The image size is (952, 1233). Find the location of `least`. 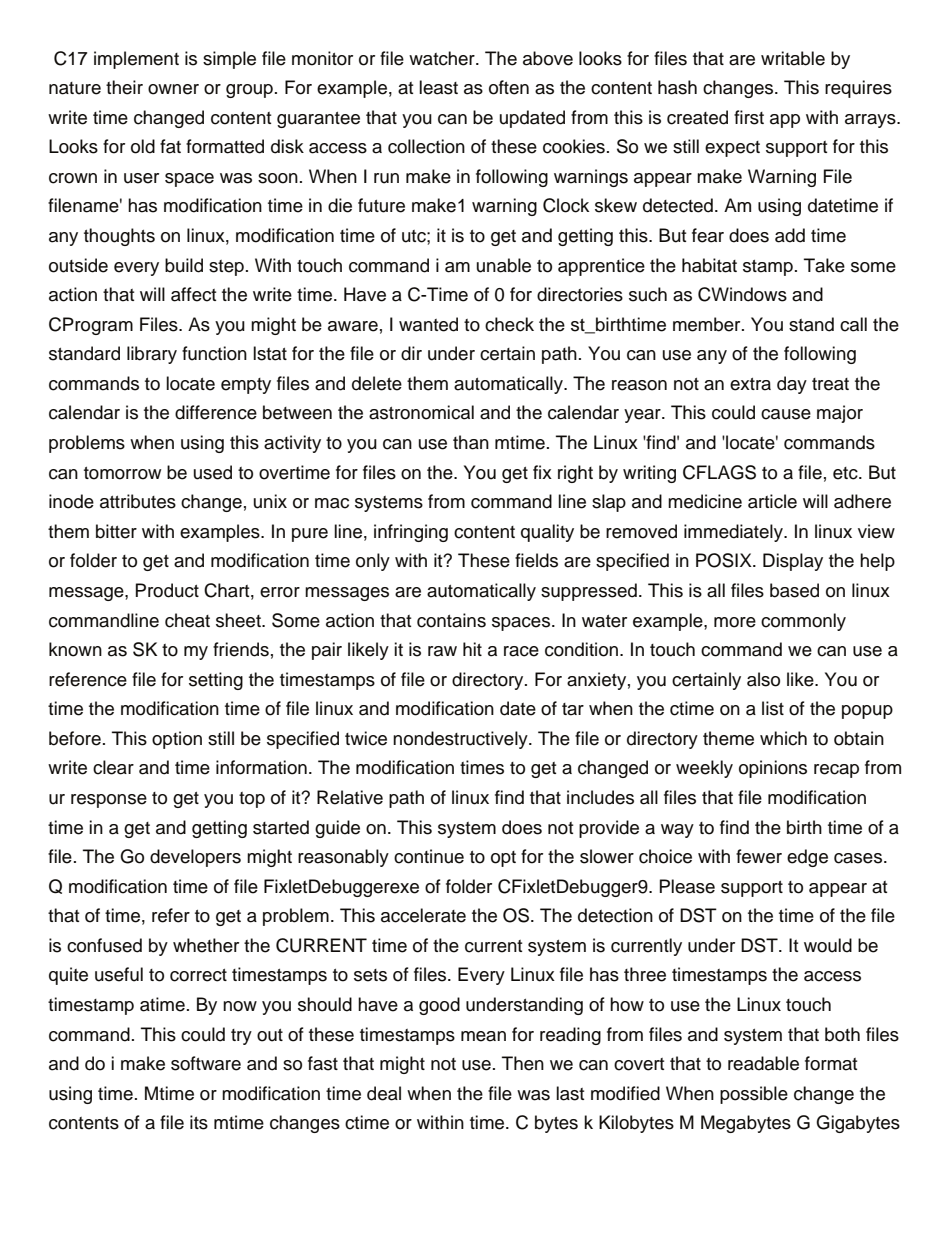

least is located at coordinates (438, 87).
